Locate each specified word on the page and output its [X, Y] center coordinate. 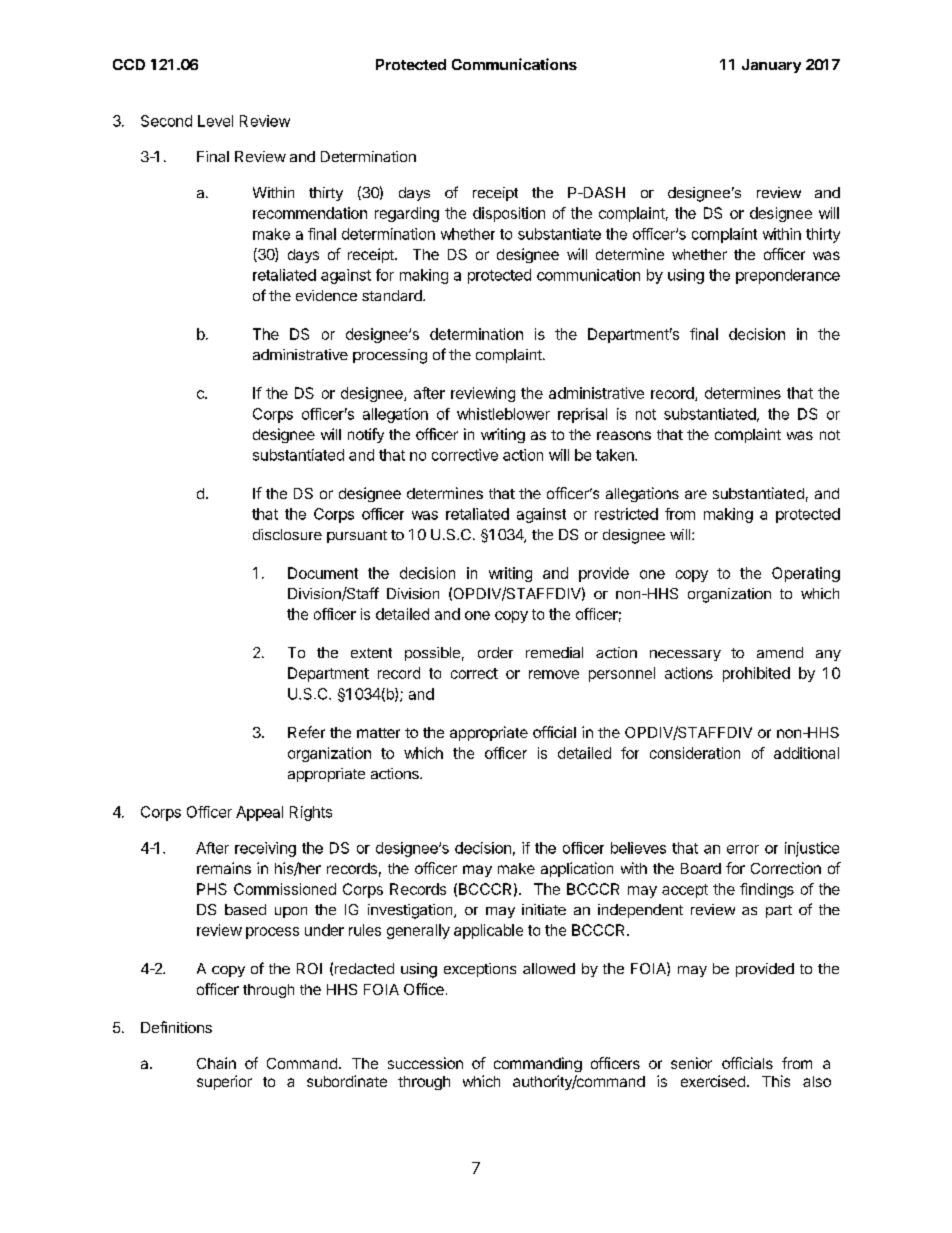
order [495, 652]
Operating [806, 574]
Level [215, 121]
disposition [509, 214]
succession [425, 1063]
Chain [216, 1063]
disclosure [287, 534]
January [771, 66]
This [776, 1081]
